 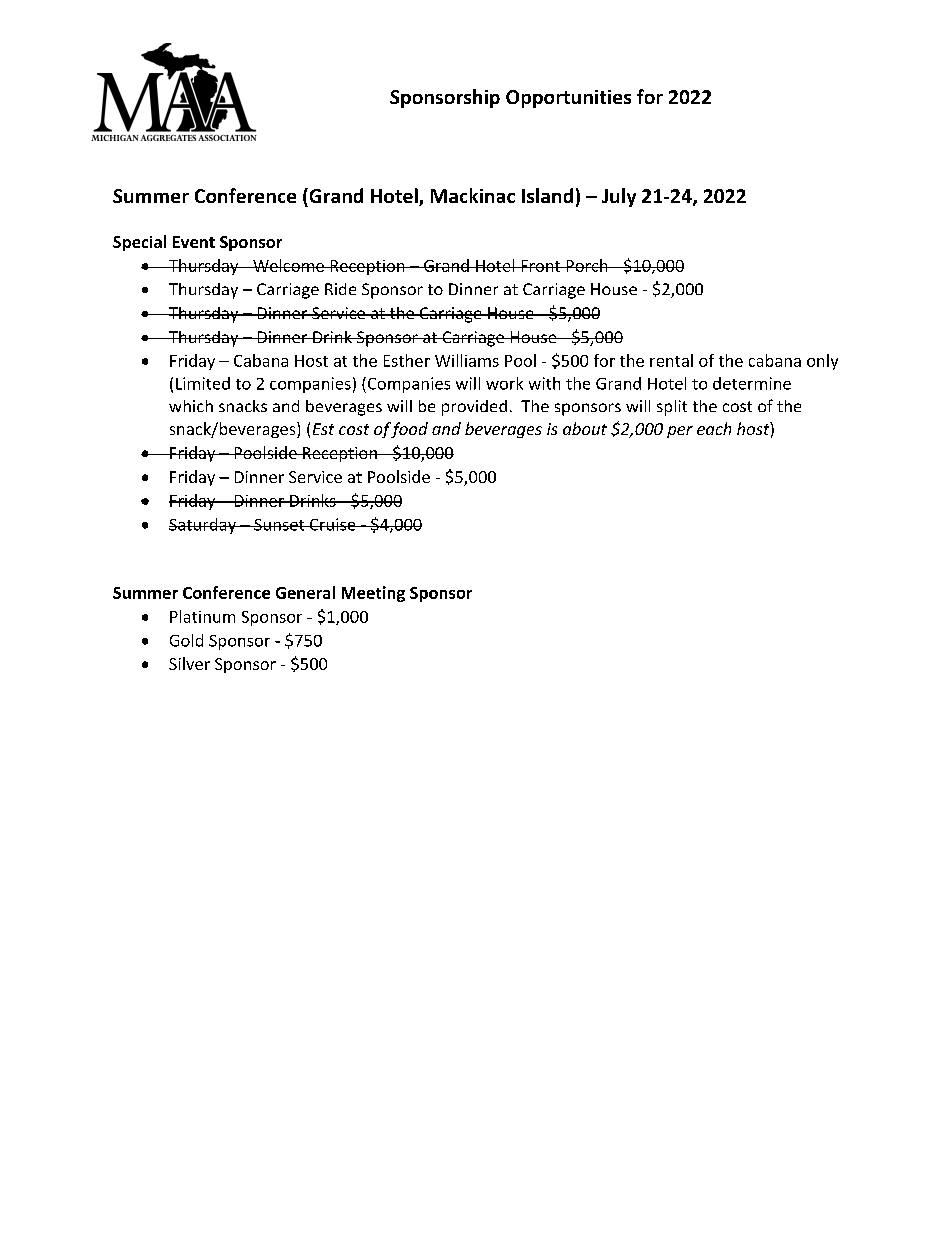 What do you see at coordinates (203, 526) in the image?
I see `Saturday` at bounding box center [203, 526].
